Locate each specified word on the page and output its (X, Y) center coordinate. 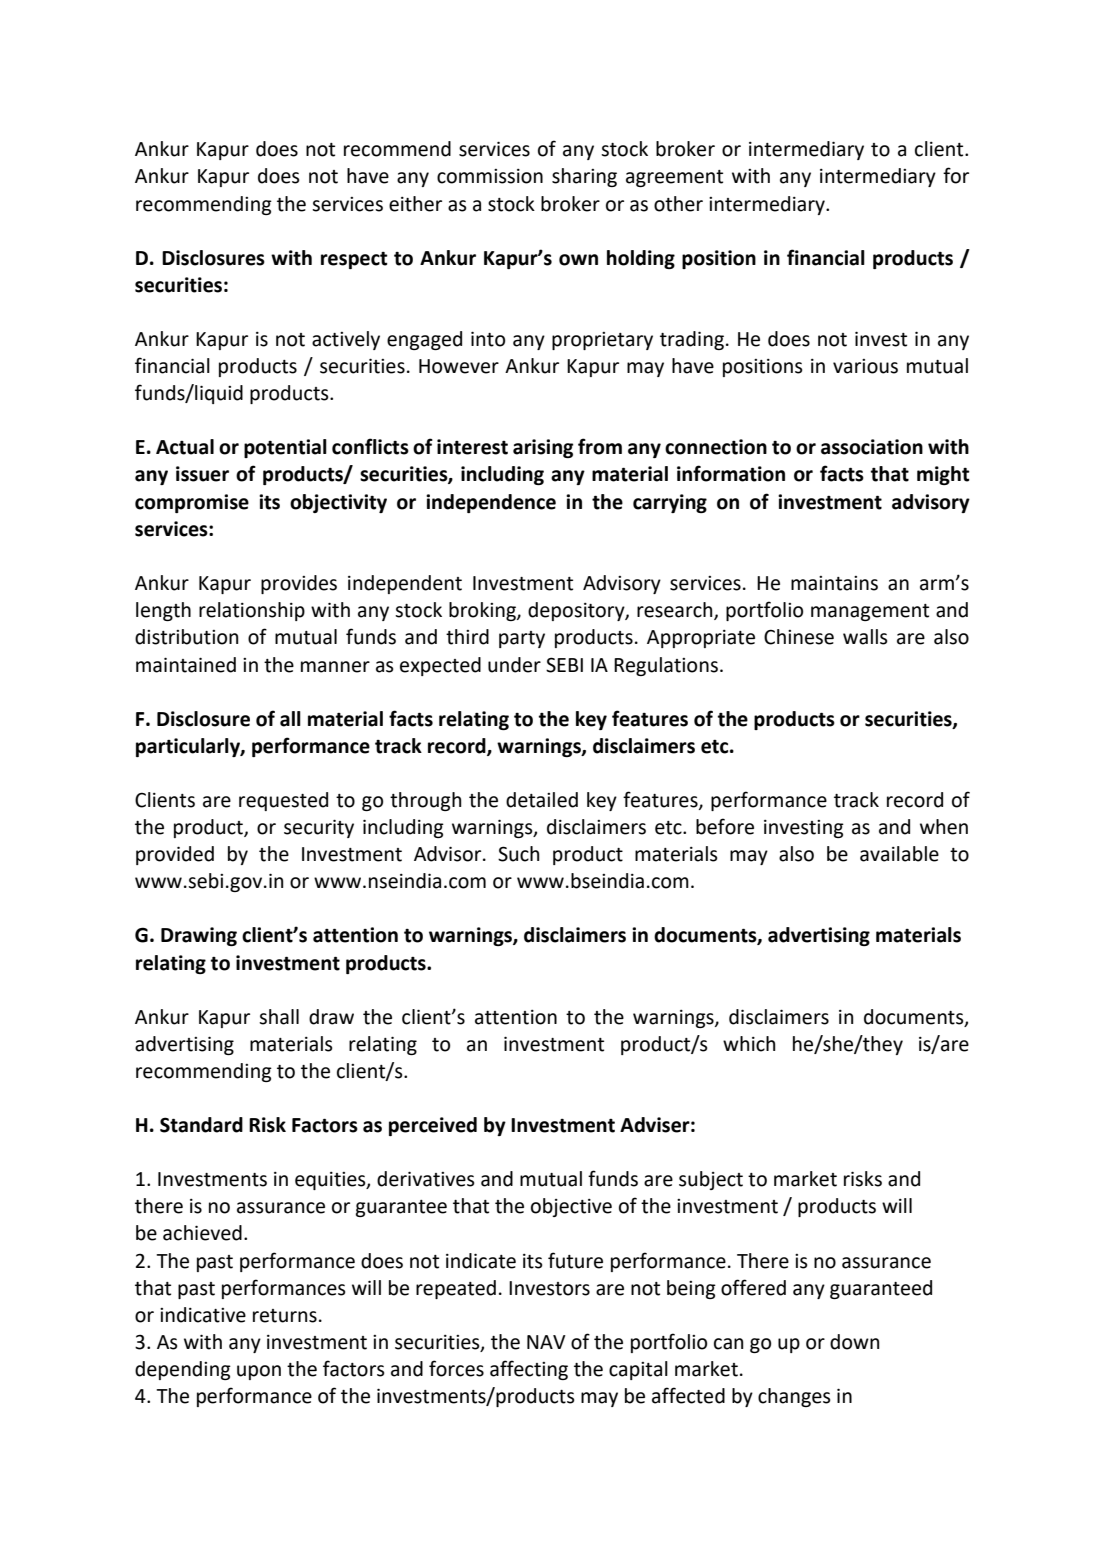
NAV (546, 1342)
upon (259, 1372)
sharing (584, 177)
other (678, 204)
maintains (834, 583)
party (522, 639)
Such (518, 854)
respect (354, 260)
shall (279, 1017)
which (749, 1044)
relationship (252, 611)
